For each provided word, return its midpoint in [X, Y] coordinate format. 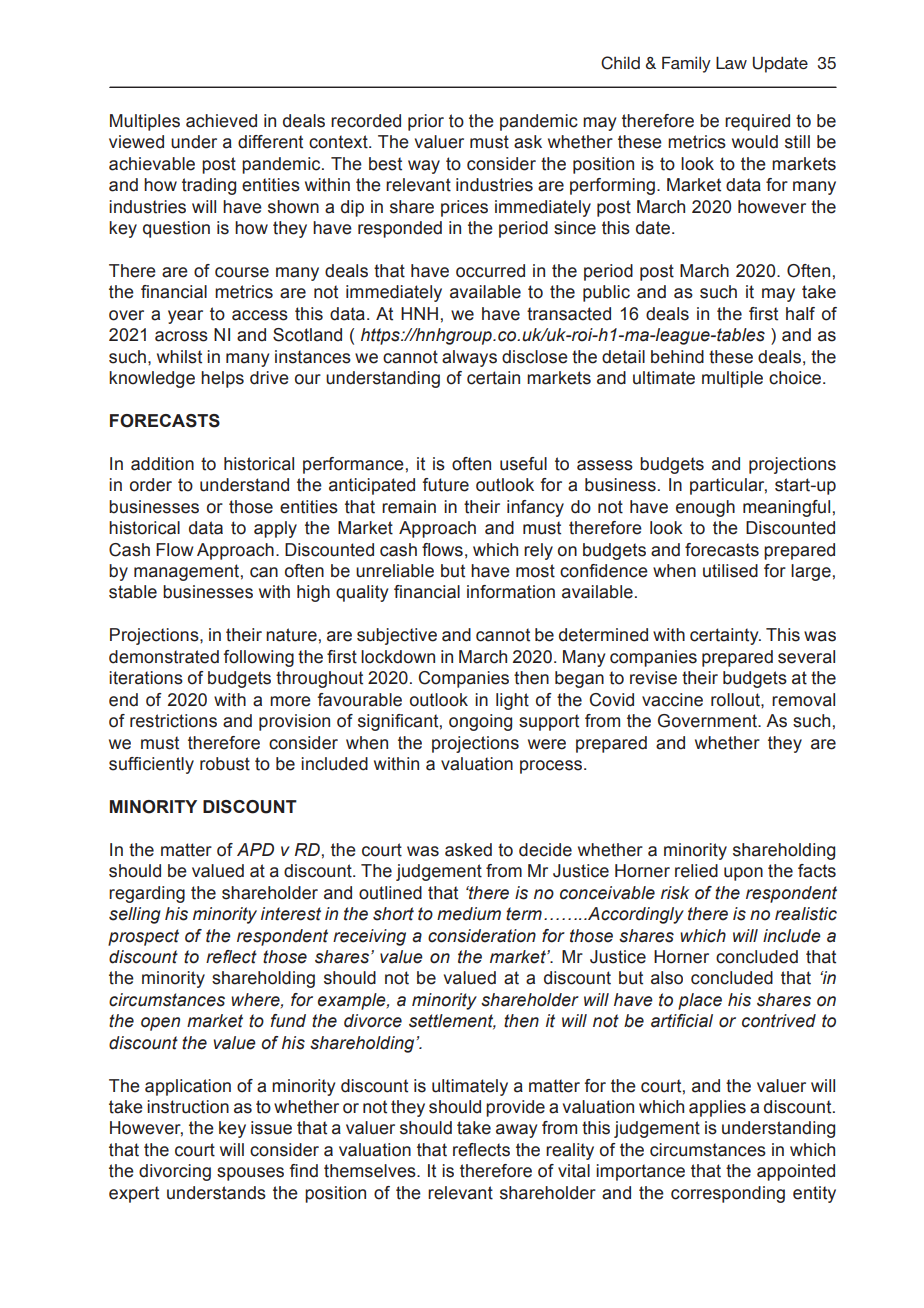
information [511, 592]
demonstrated [164, 657]
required [757, 122]
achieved [221, 121]
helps [222, 379]
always [469, 358]
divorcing [175, 1172]
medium [469, 914]
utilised [730, 571]
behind [677, 357]
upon [743, 874]
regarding [147, 894]
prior [426, 122]
